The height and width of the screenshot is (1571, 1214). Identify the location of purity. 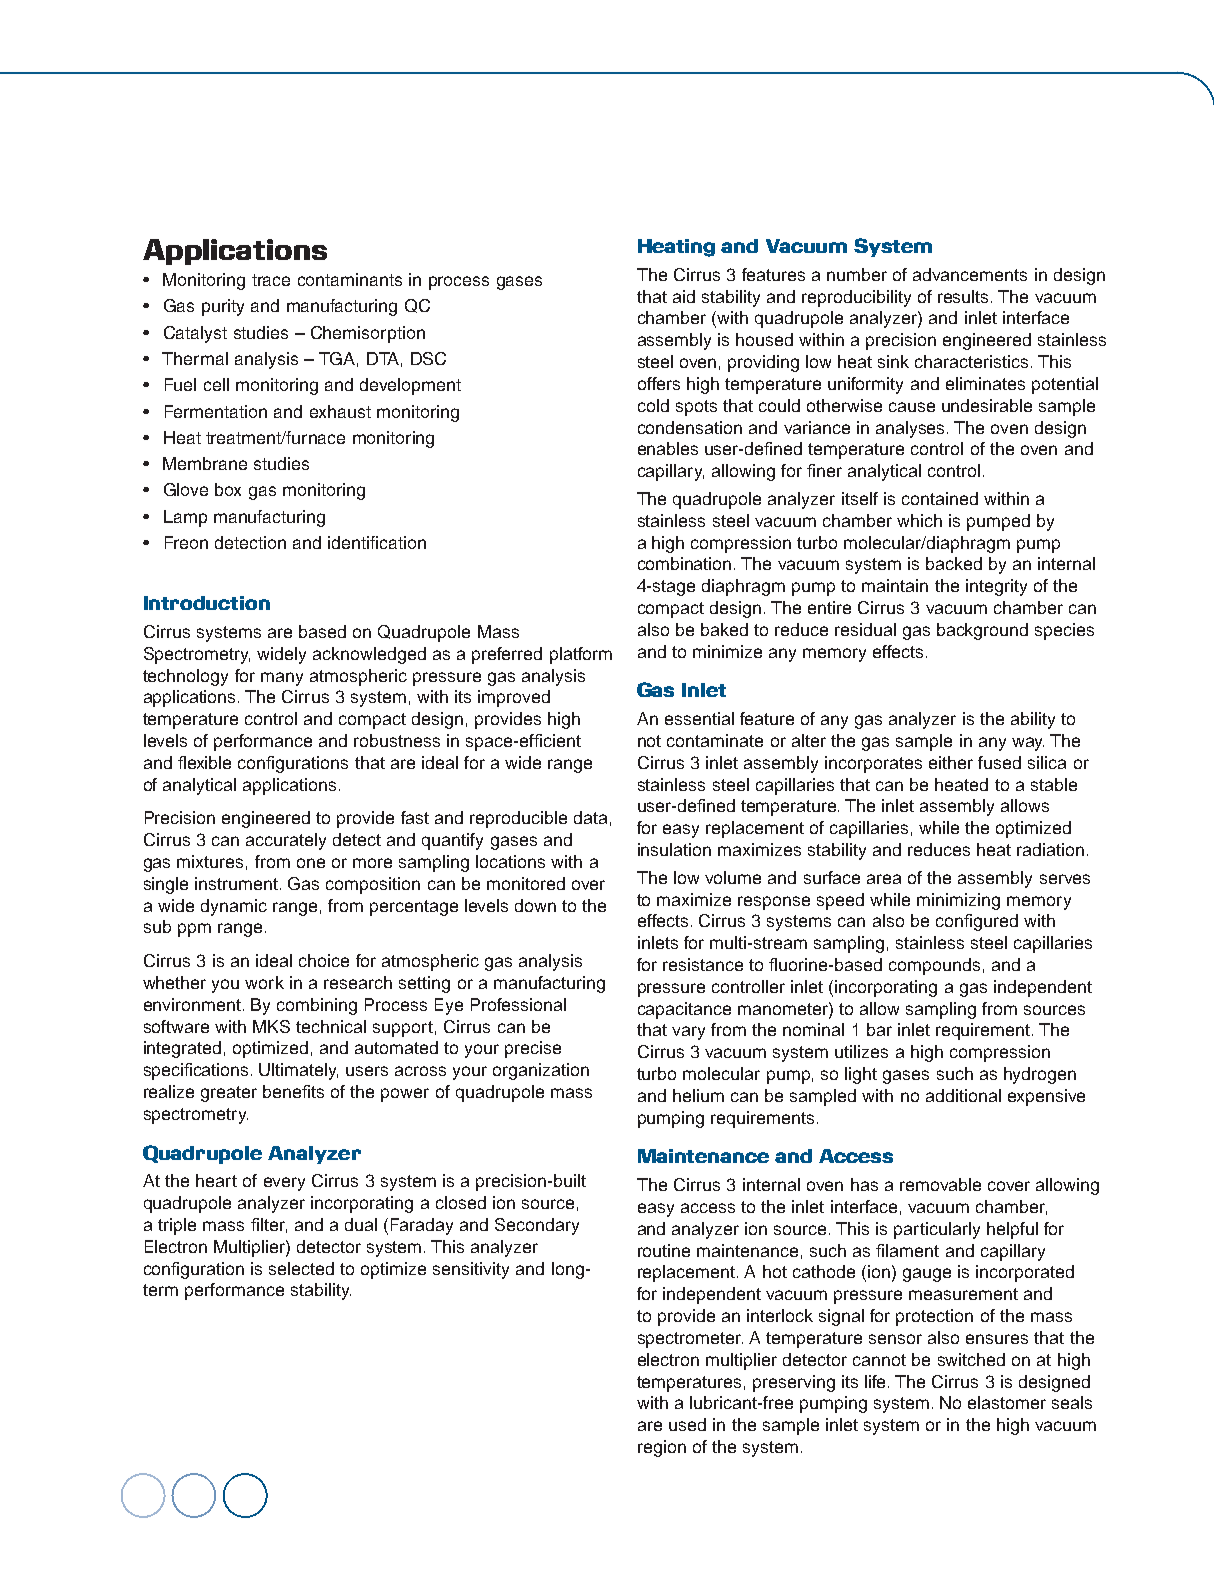
(223, 307).
